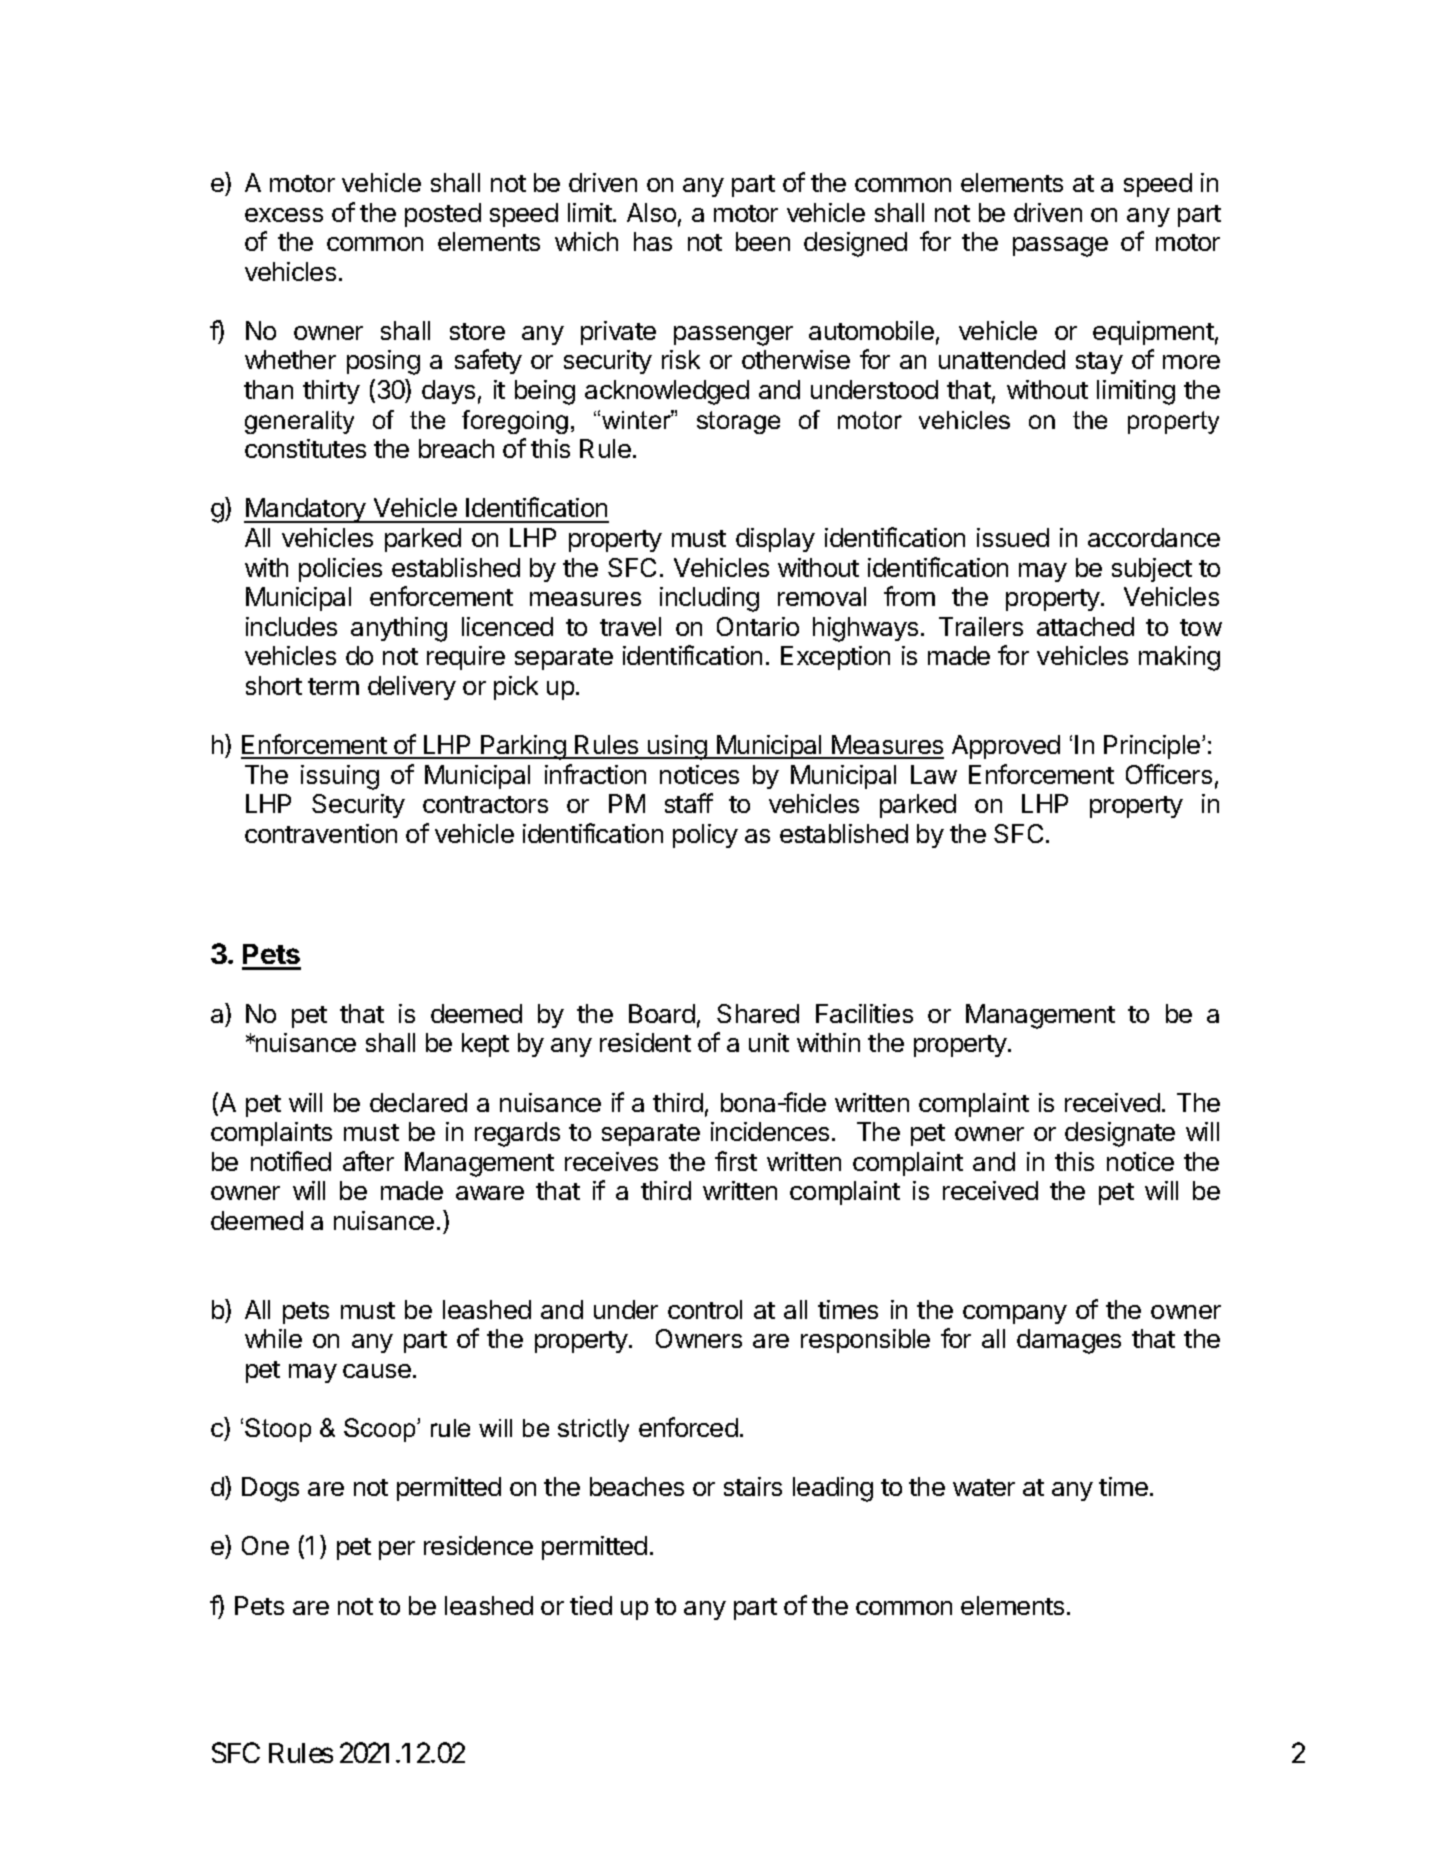 Image resolution: width=1431 pixels, height=1852 pixels. I want to click on residence, so click(478, 1545).
